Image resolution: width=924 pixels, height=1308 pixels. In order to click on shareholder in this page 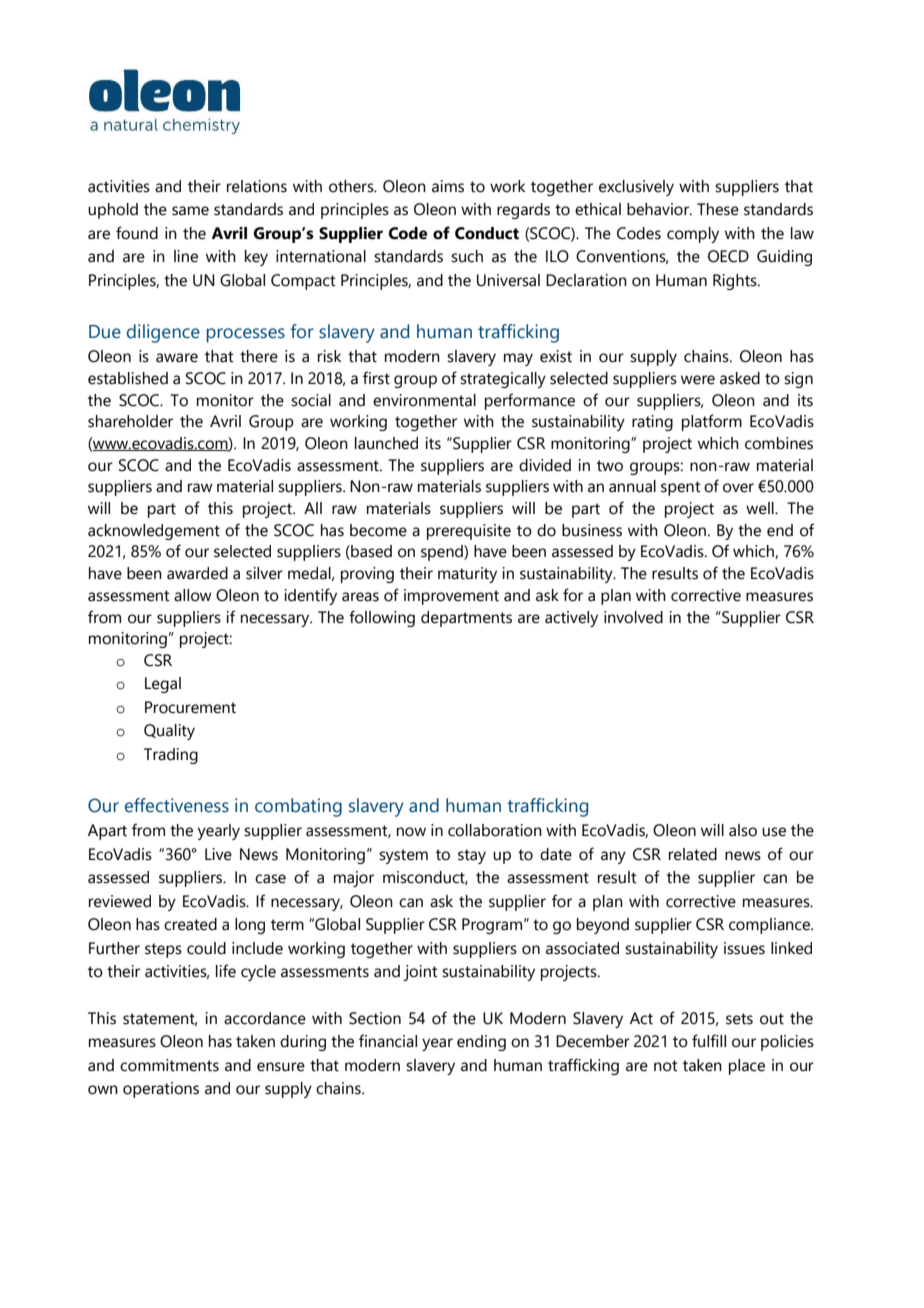, I will do `click(130, 421)`.
